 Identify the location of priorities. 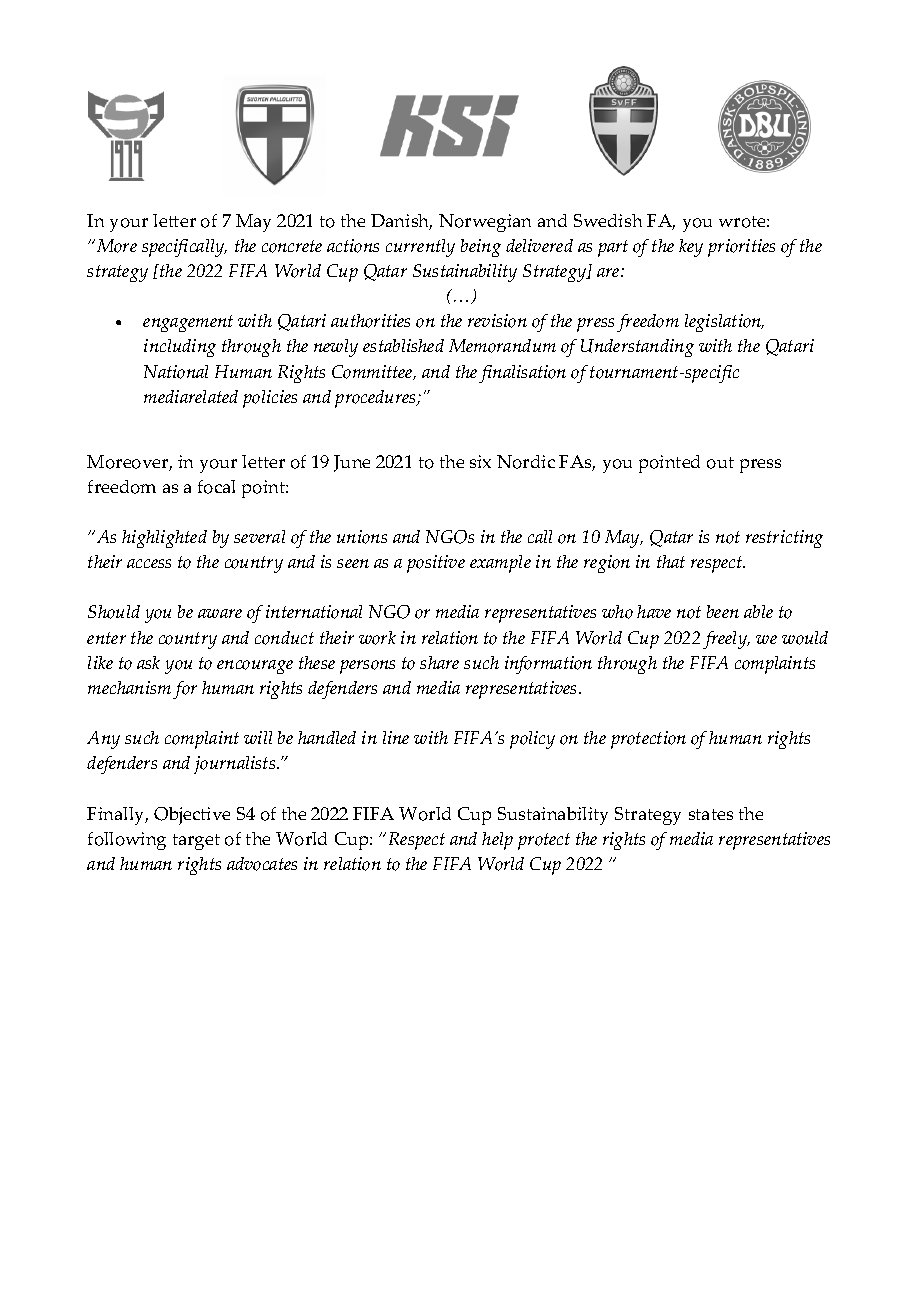
(741, 248).
